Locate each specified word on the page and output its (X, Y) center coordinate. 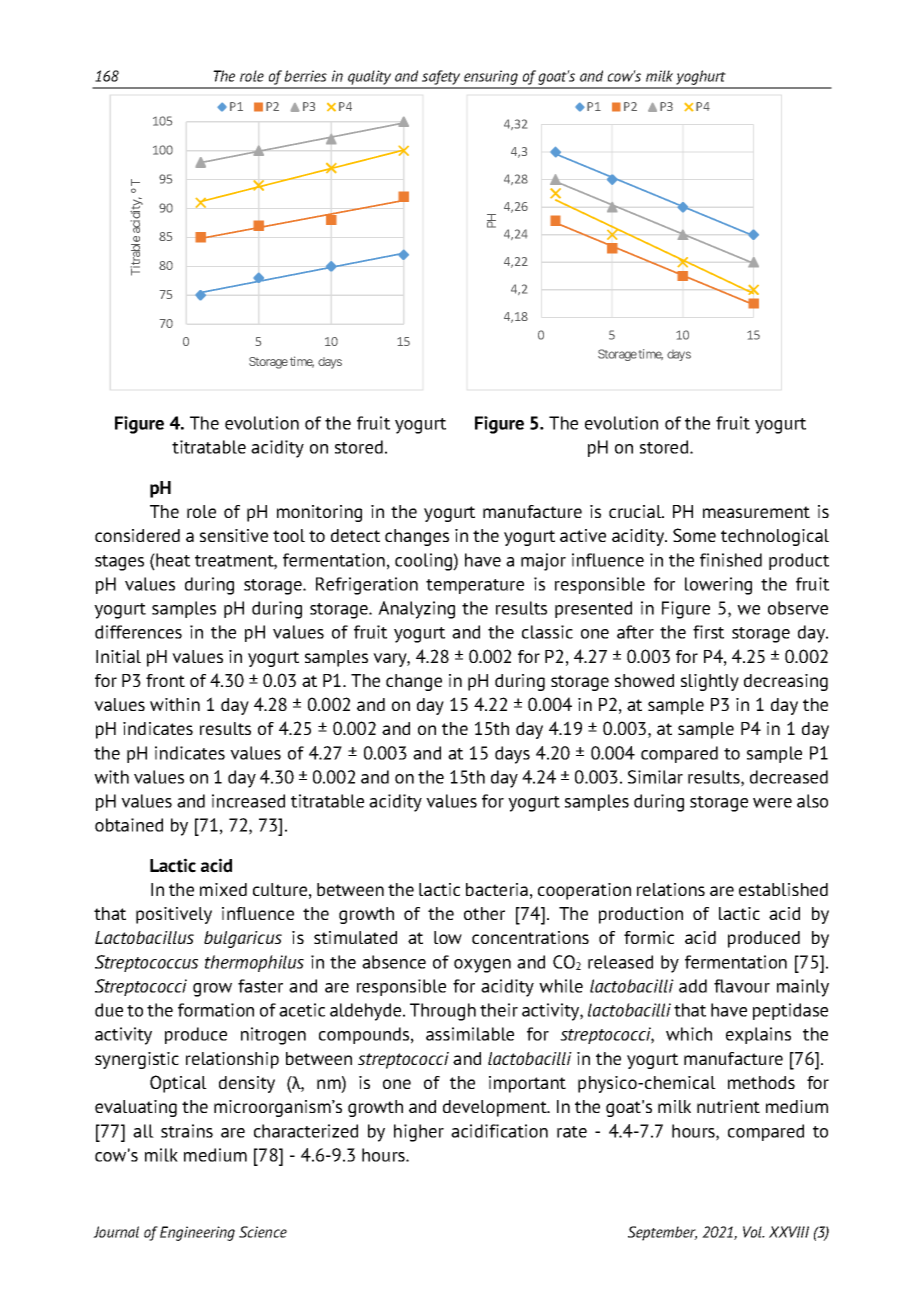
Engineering (197, 1233)
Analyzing (416, 610)
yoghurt (701, 79)
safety (441, 79)
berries (305, 76)
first (708, 632)
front (165, 680)
